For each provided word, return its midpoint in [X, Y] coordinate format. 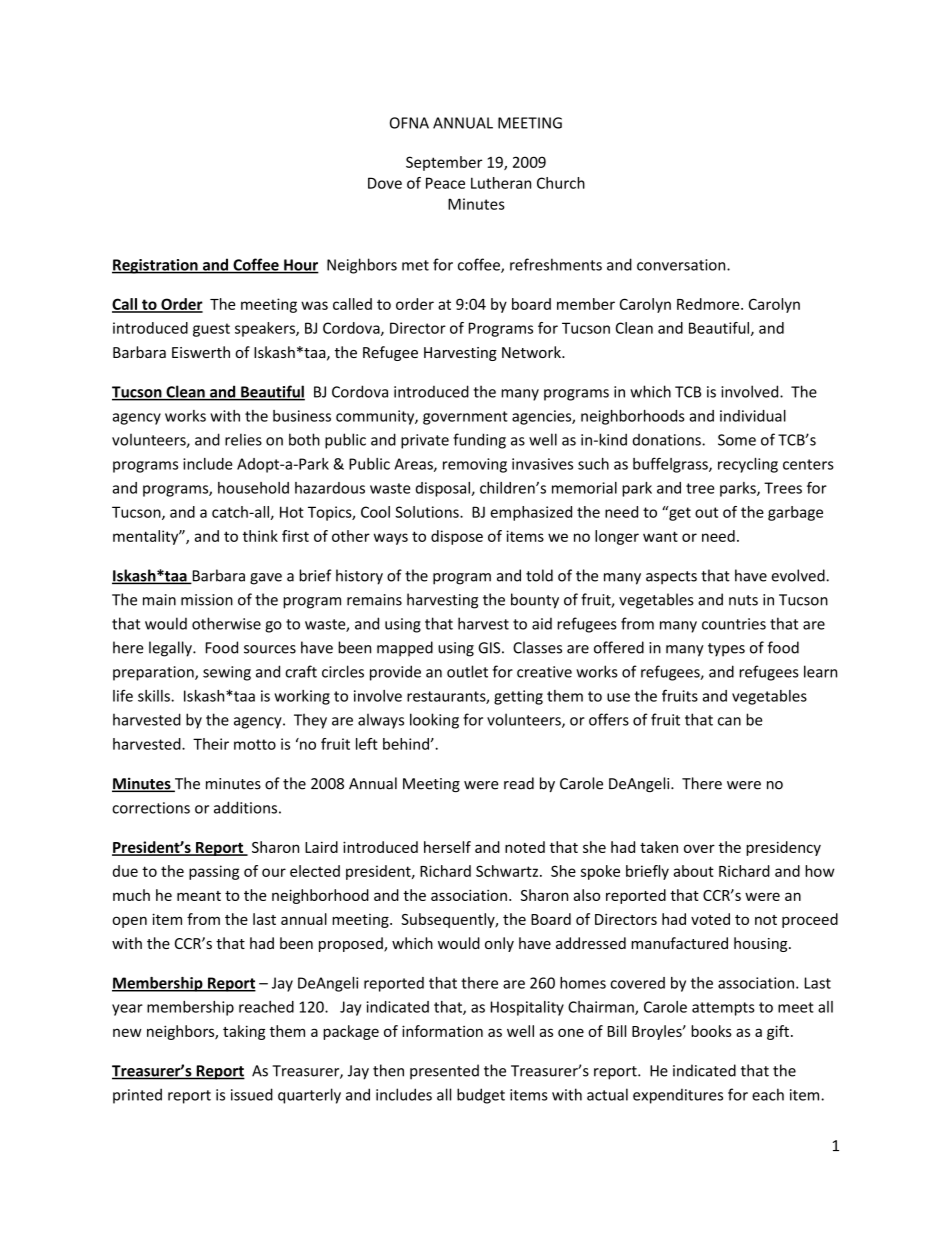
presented [444, 1072]
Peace [445, 183]
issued [252, 1094]
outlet [467, 671]
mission [207, 600]
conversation [682, 265]
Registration [156, 266]
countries [734, 624]
